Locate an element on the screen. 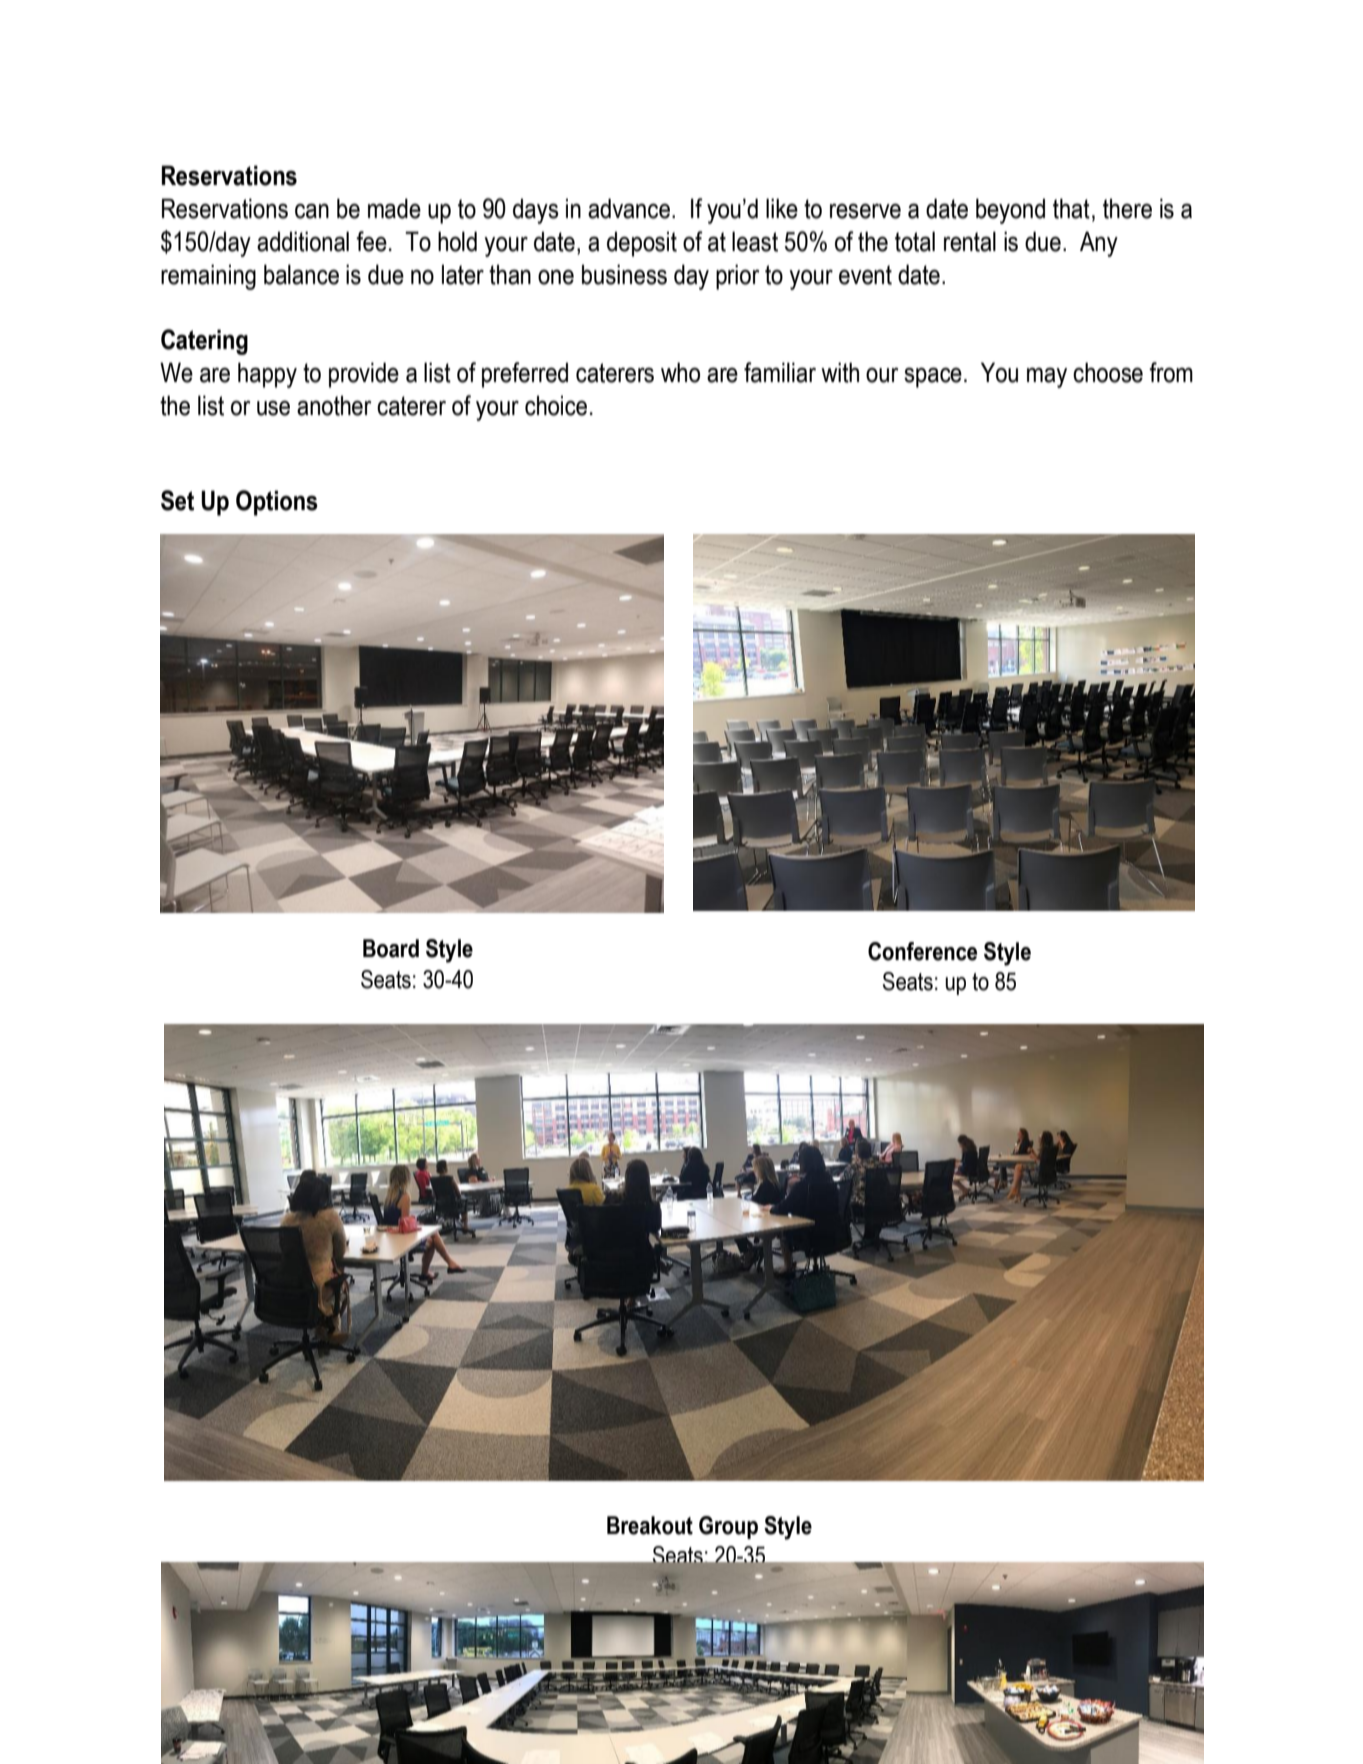 Image resolution: width=1363 pixels, height=1764 pixels. Group is located at coordinates (728, 1527).
